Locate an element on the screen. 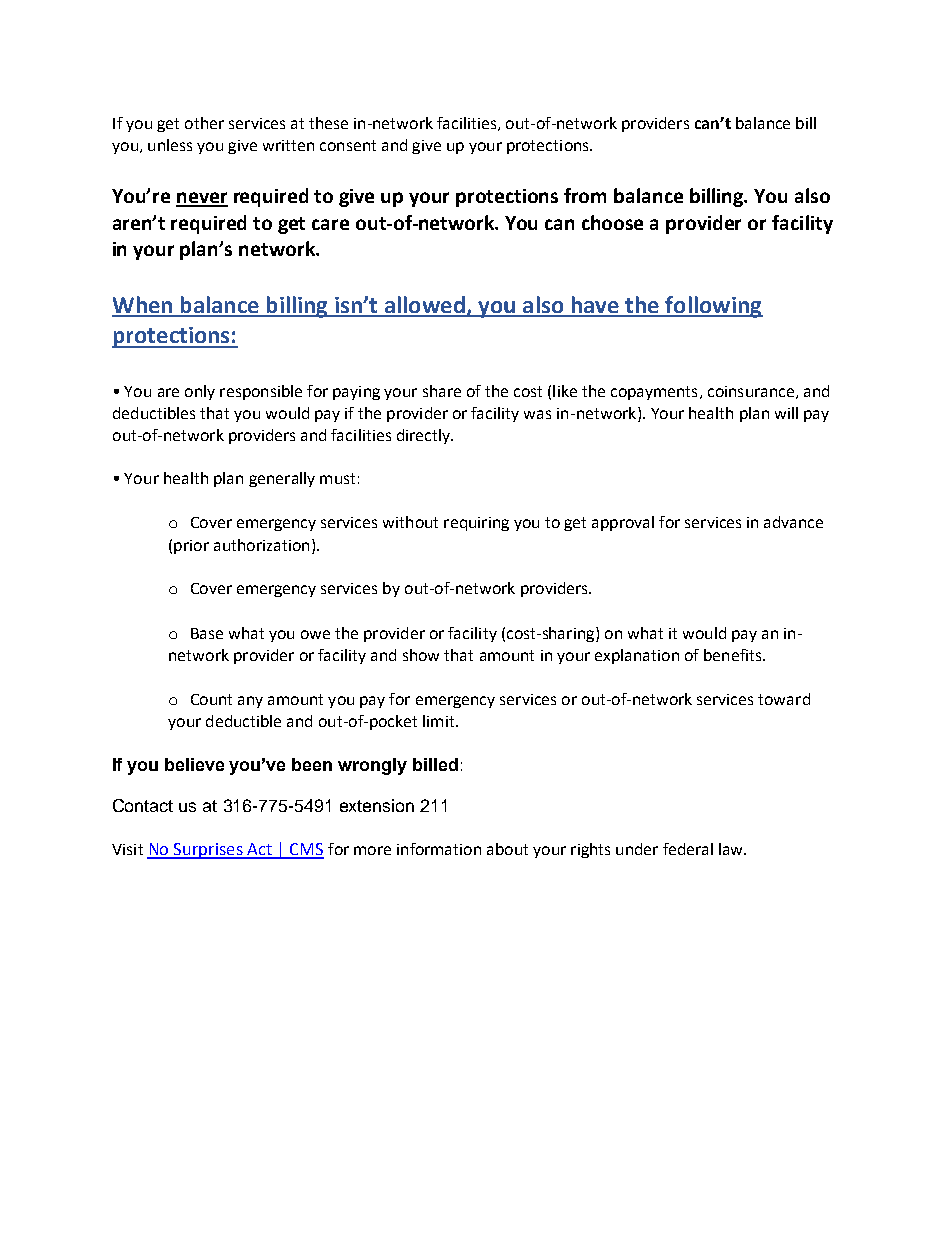 This screenshot has width=952, height=1233. Surprises is located at coordinates (208, 851).
